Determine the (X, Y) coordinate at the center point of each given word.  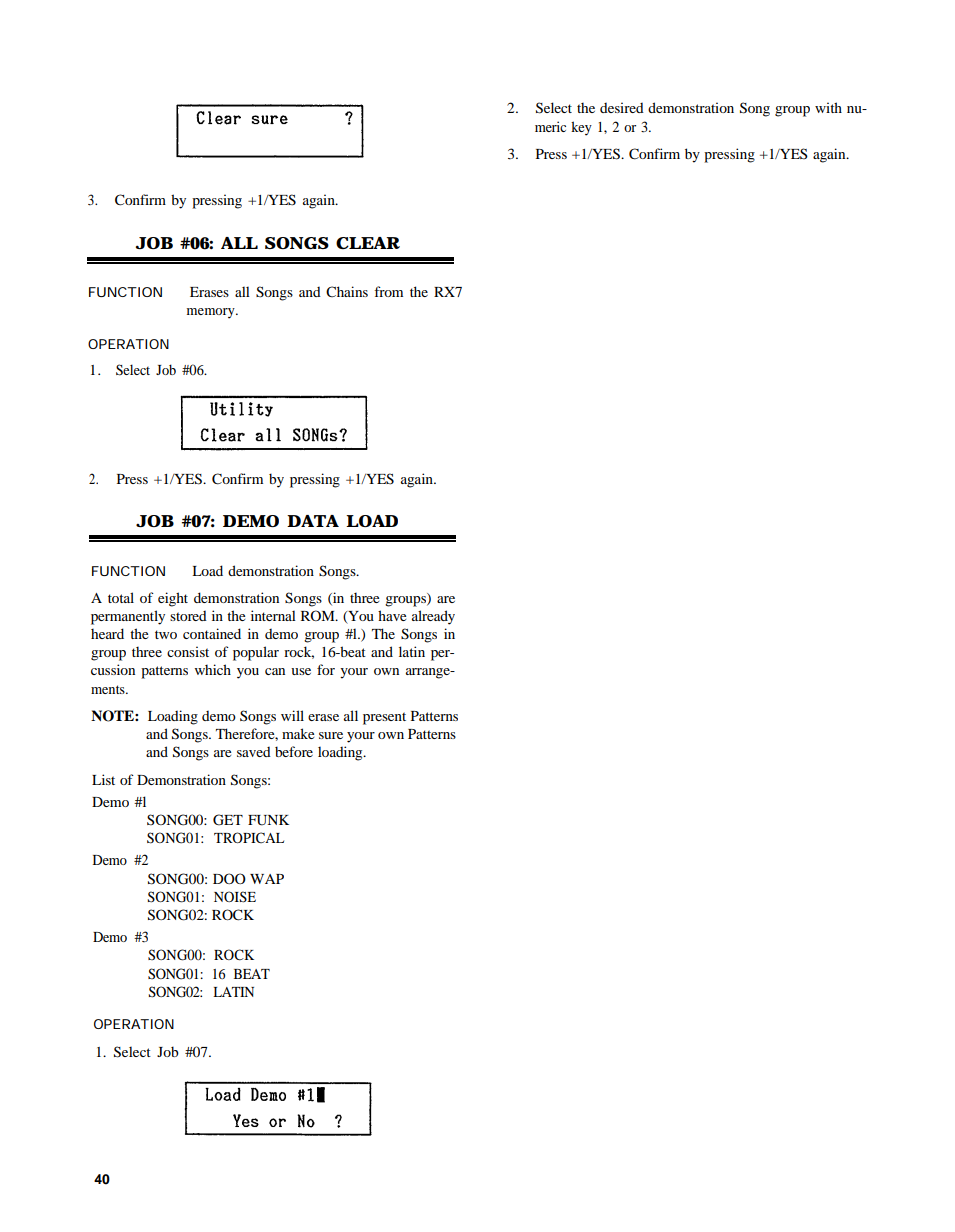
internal (273, 615)
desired (622, 107)
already (433, 617)
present (384, 718)
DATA (313, 521)
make (298, 733)
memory (212, 313)
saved (254, 752)
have (392, 615)
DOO (229, 878)
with (828, 107)
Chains (347, 291)
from (388, 291)
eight (173, 599)
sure (331, 735)
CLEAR (368, 243)
